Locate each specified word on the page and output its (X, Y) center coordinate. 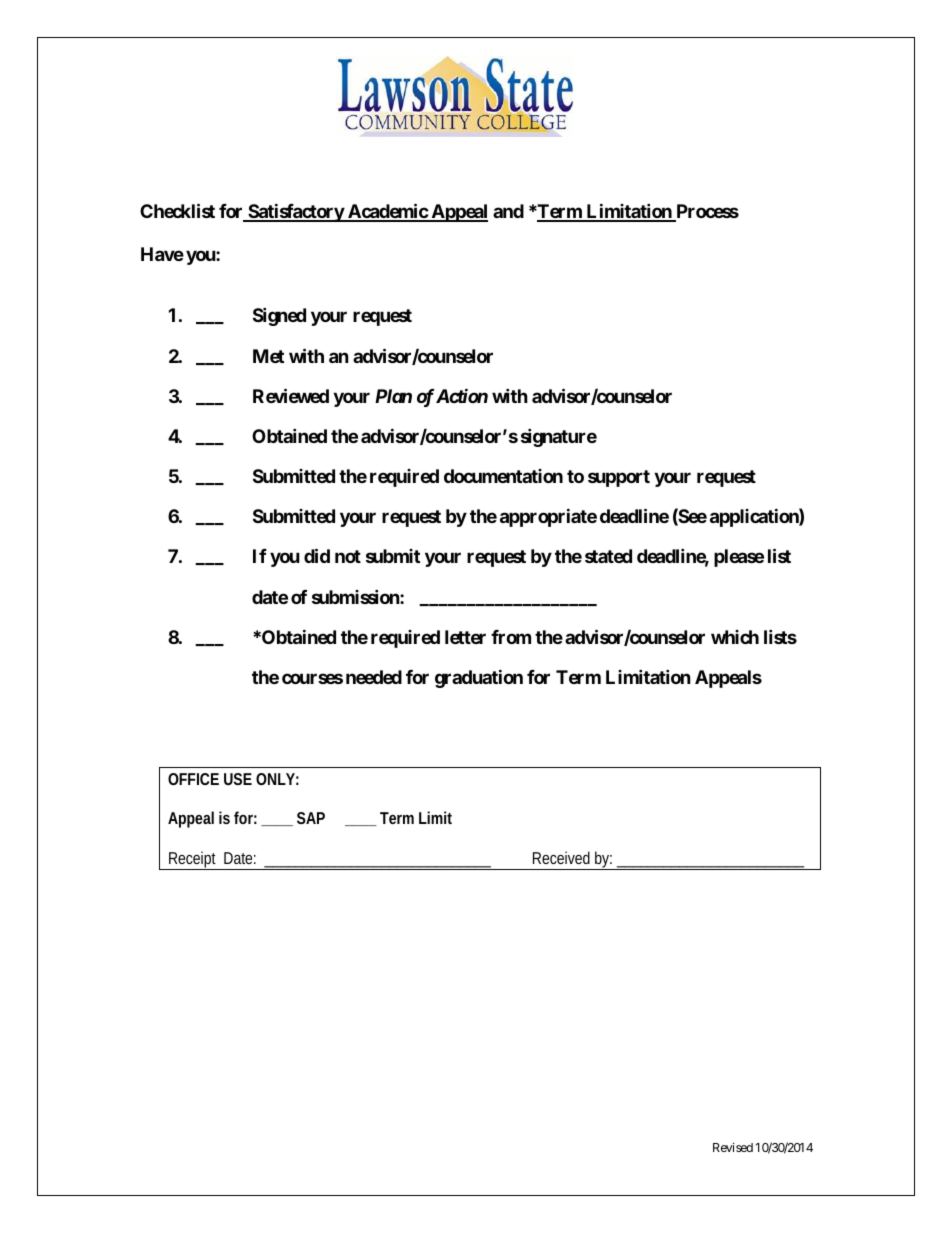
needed (374, 677)
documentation (503, 476)
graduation (479, 678)
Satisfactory (295, 212)
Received (561, 857)
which (735, 637)
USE (238, 779)
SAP (311, 818)
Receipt (193, 860)
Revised (733, 1147)
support (619, 478)
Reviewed (291, 395)
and (508, 211)
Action (462, 395)
